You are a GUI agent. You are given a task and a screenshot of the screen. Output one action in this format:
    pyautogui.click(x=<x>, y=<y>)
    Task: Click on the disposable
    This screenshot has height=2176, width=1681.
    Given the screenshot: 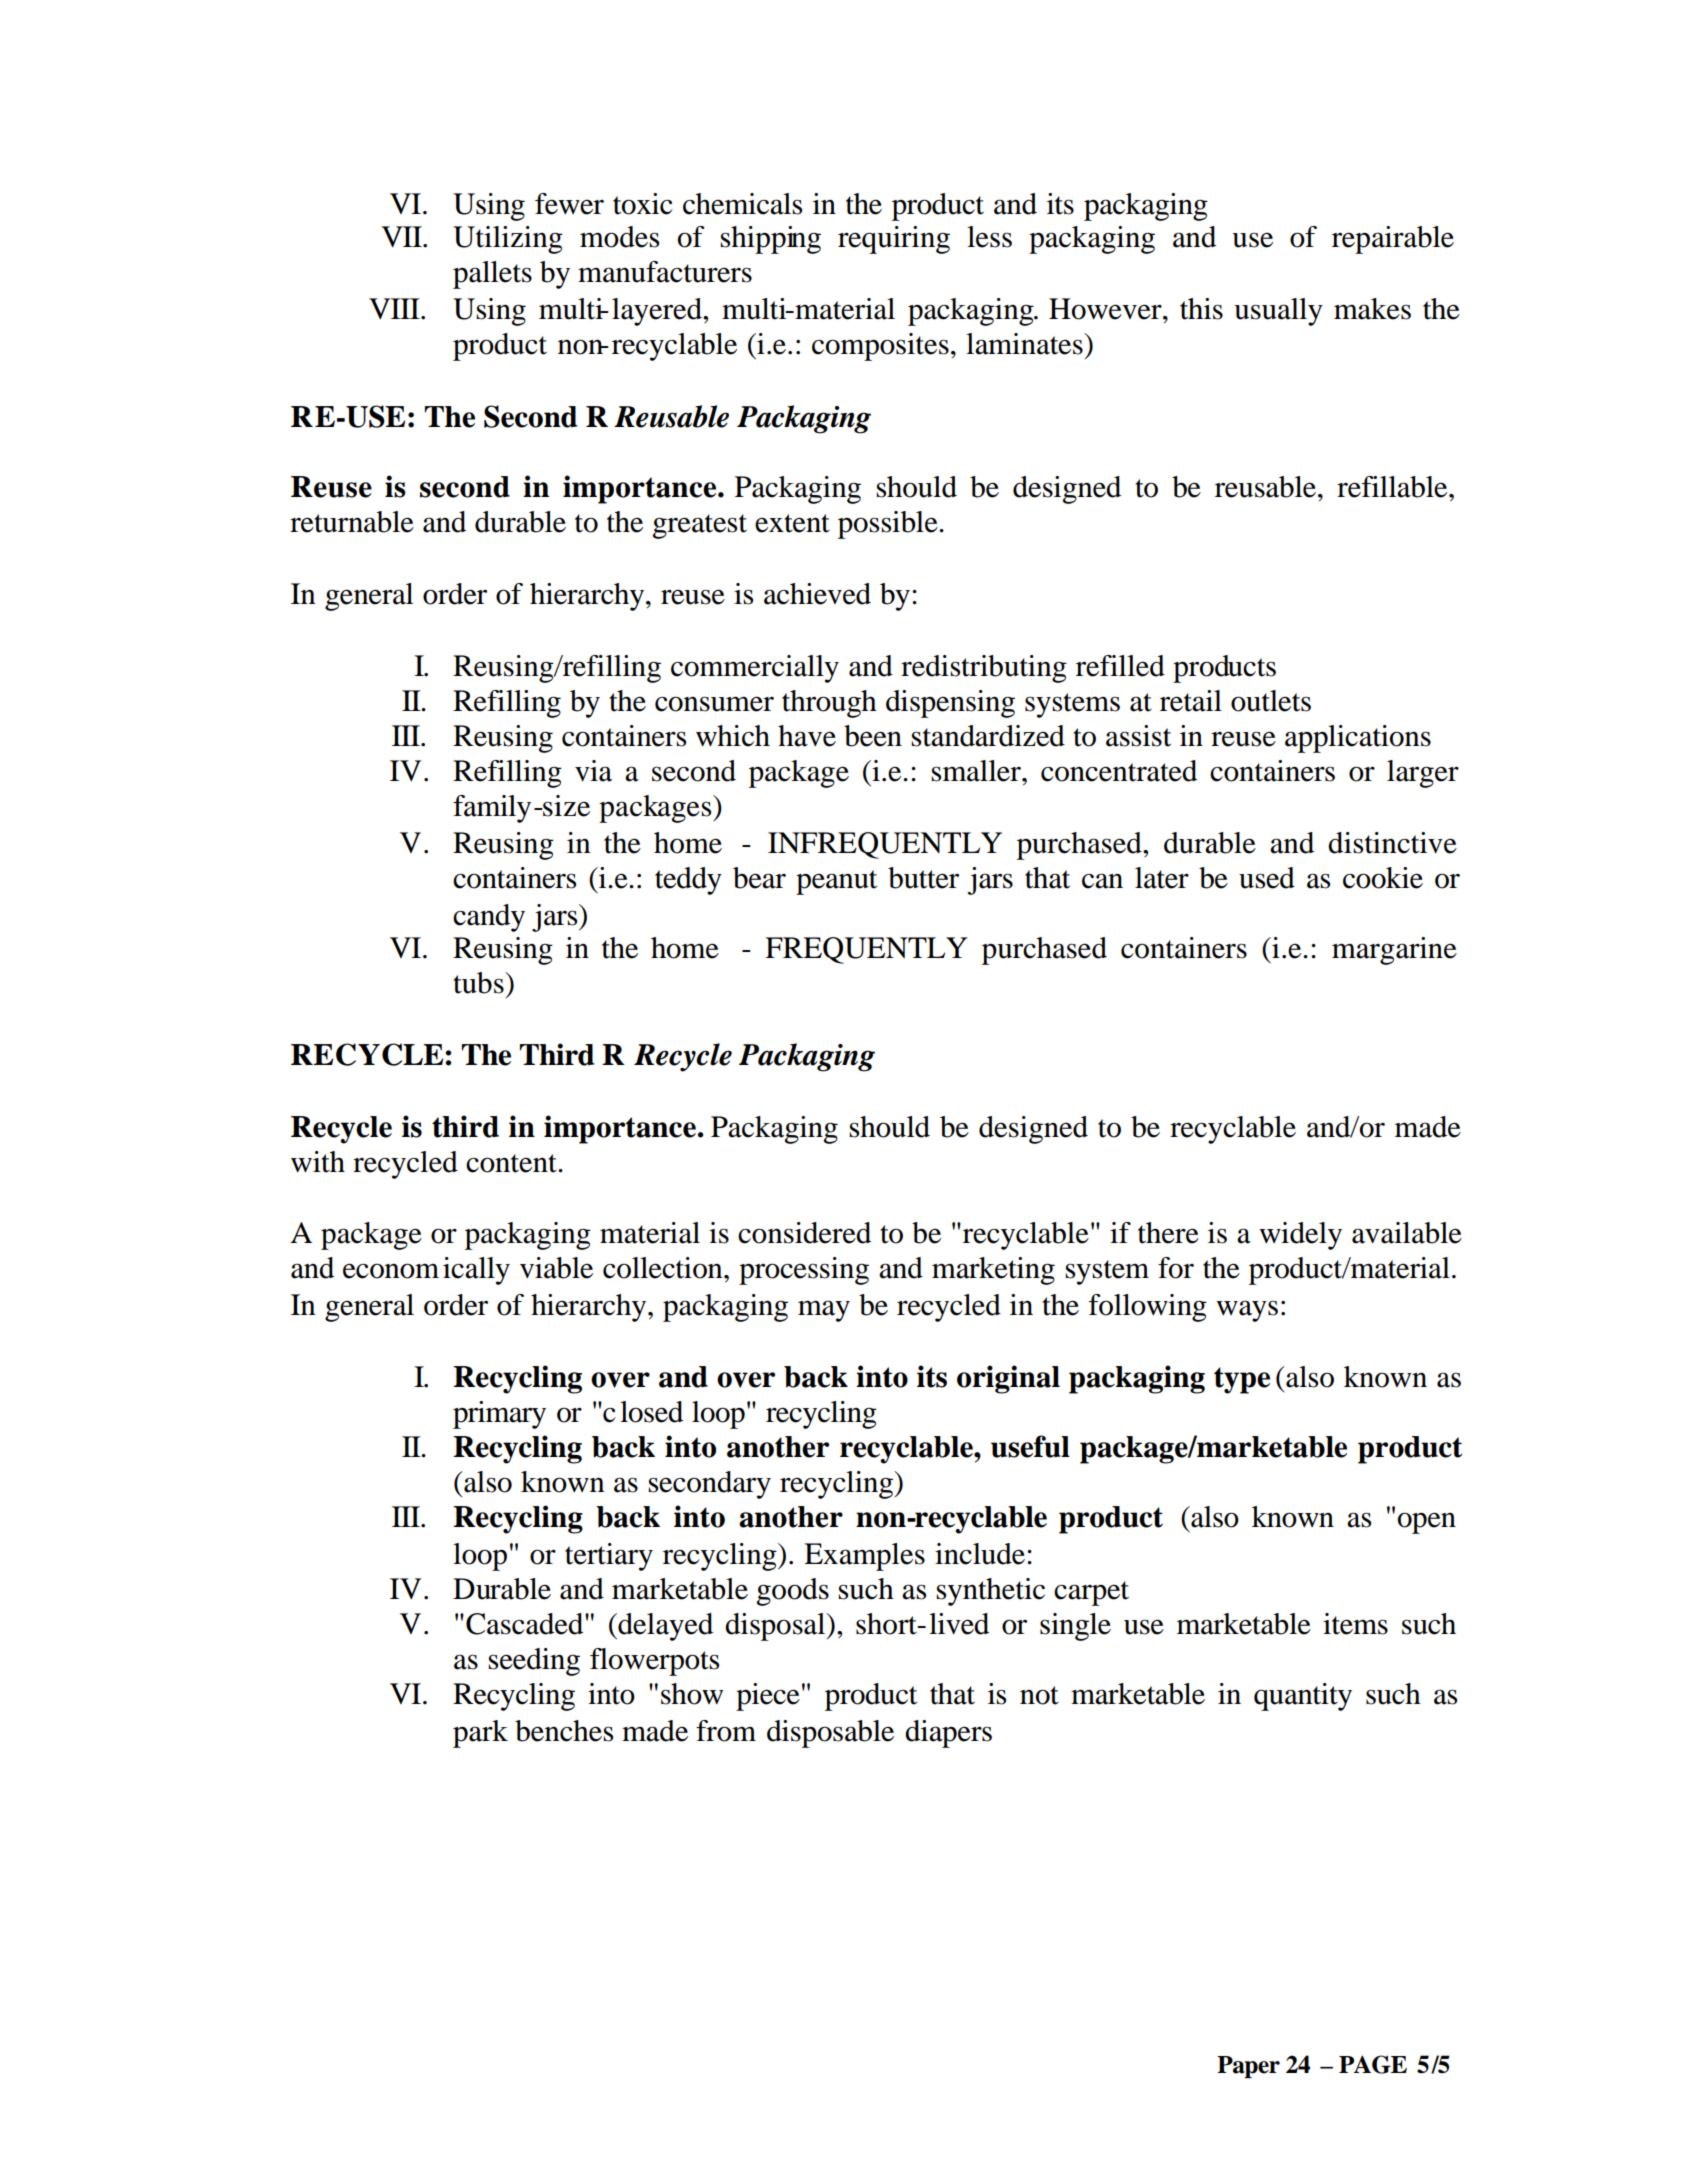 What is the action you would take?
    pyautogui.click(x=830, y=1734)
